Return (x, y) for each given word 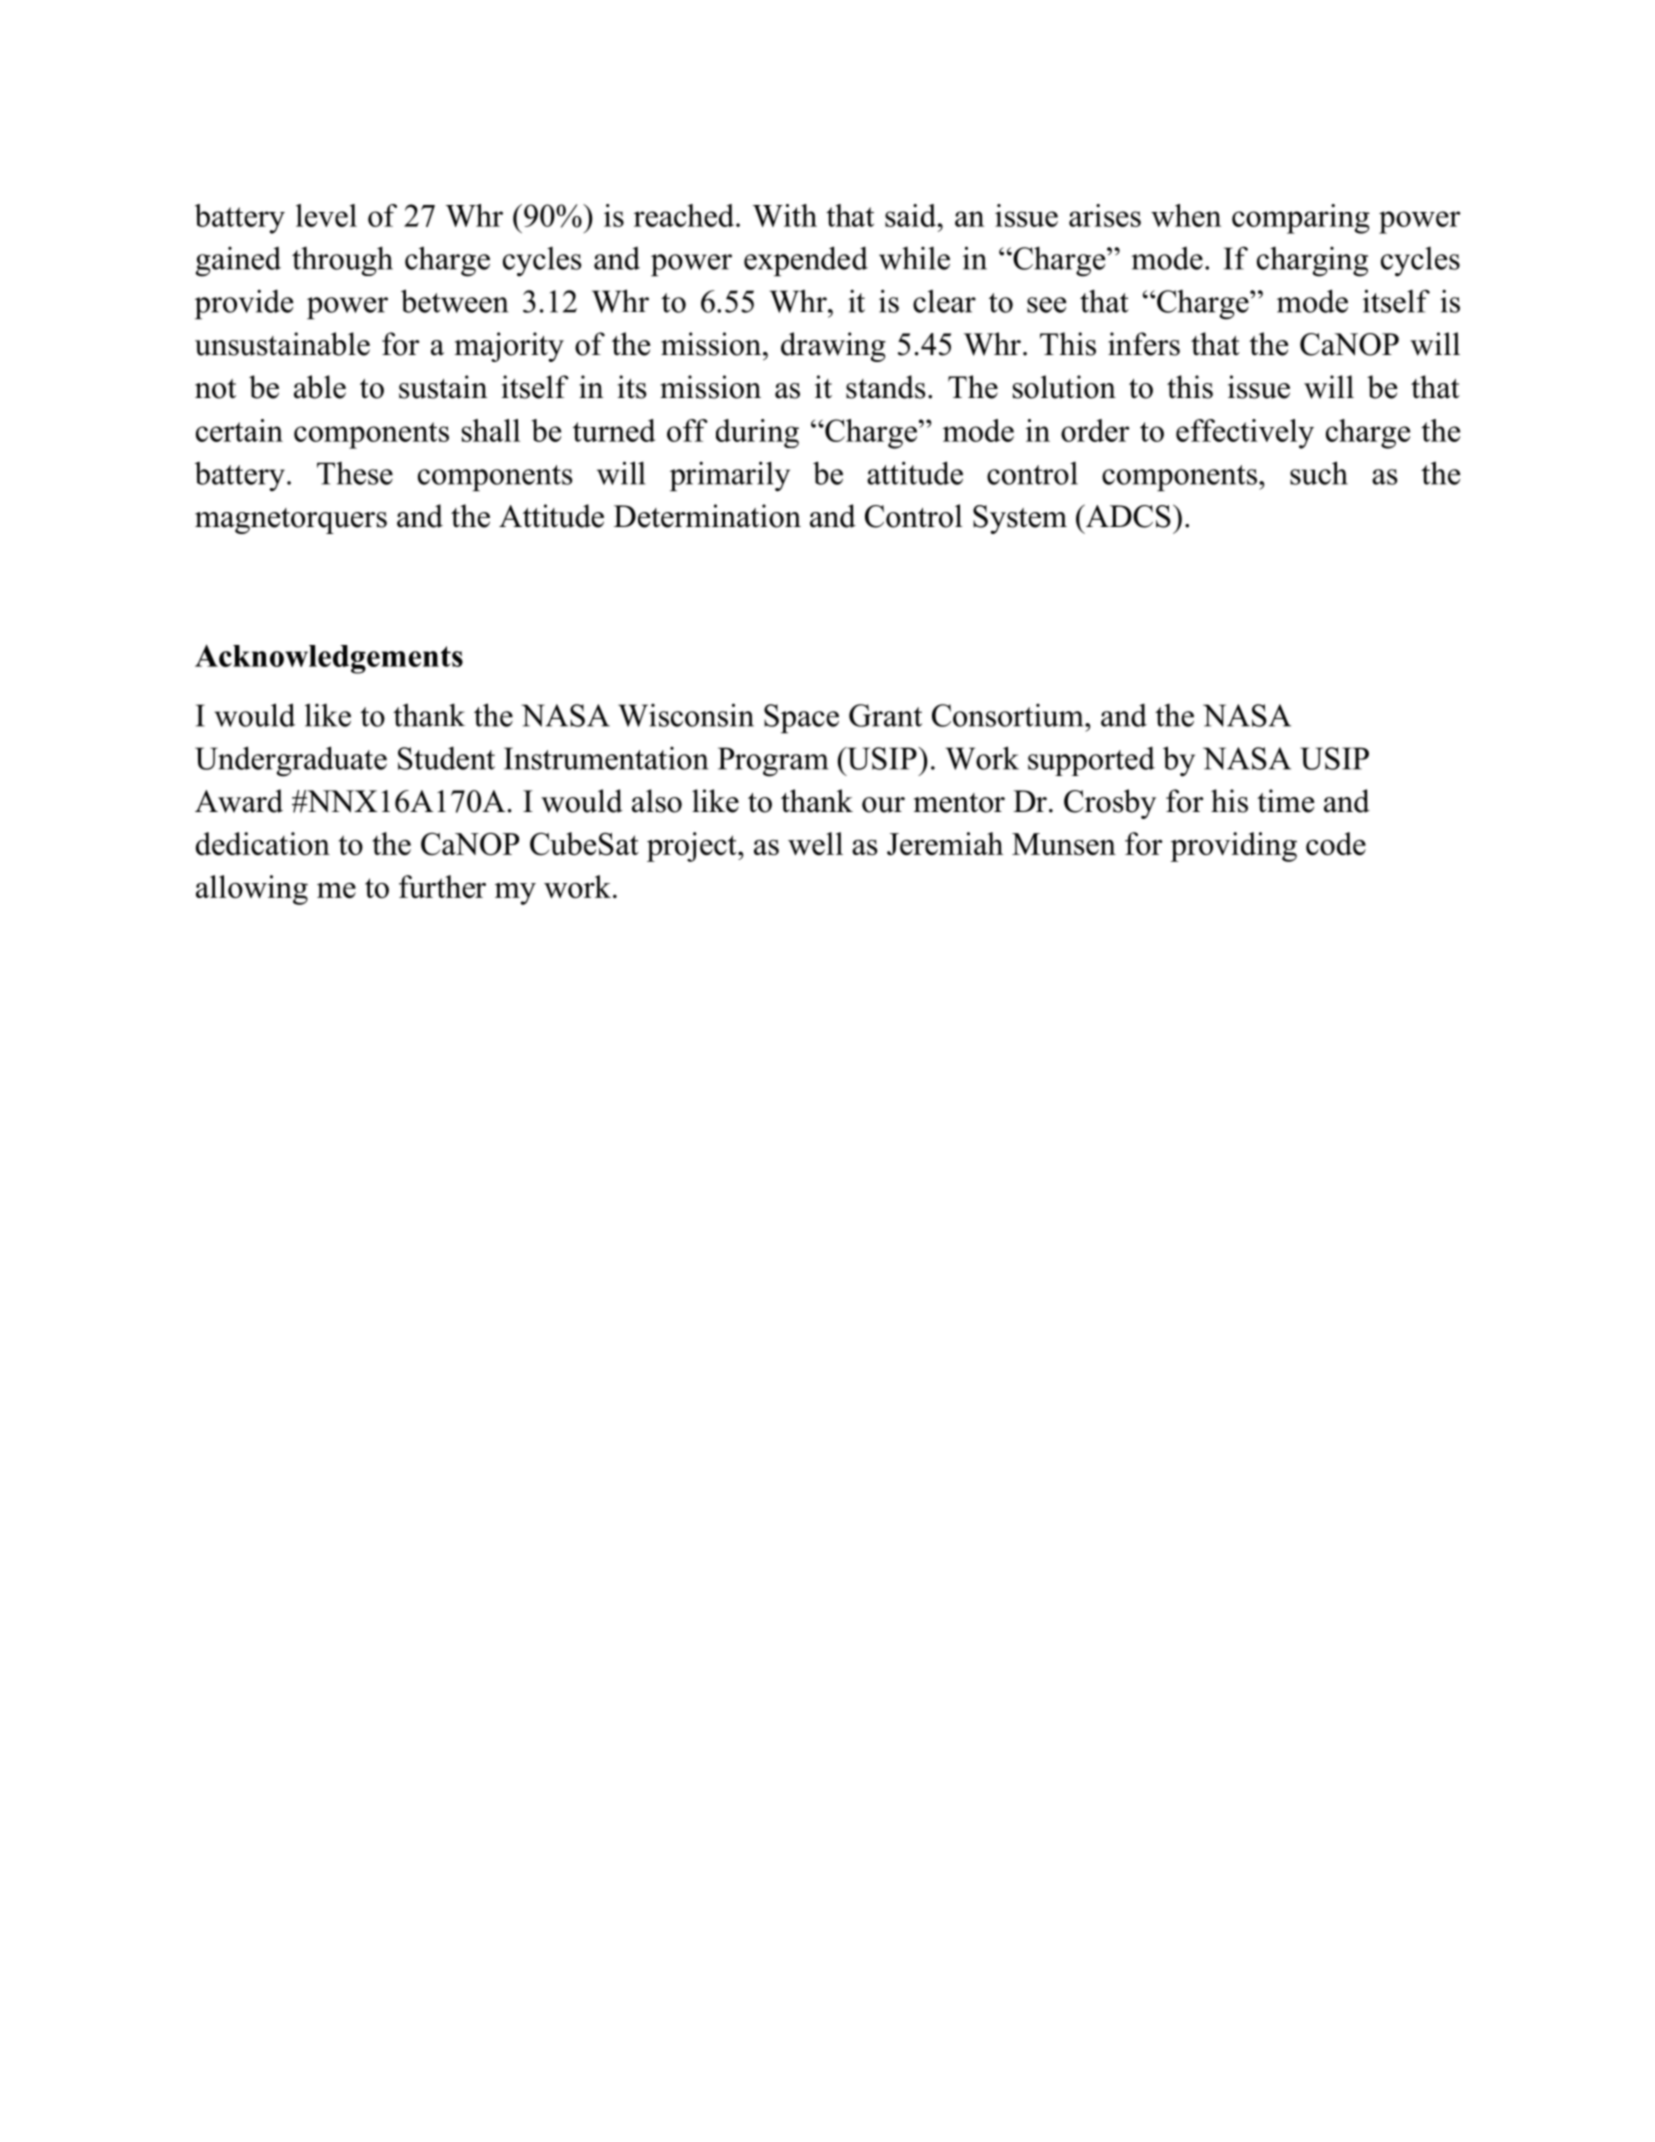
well (815, 843)
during (757, 433)
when (1186, 215)
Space (801, 718)
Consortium (1009, 715)
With (784, 215)
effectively (1245, 434)
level (326, 215)
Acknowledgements (329, 659)
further (442, 886)
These (355, 473)
